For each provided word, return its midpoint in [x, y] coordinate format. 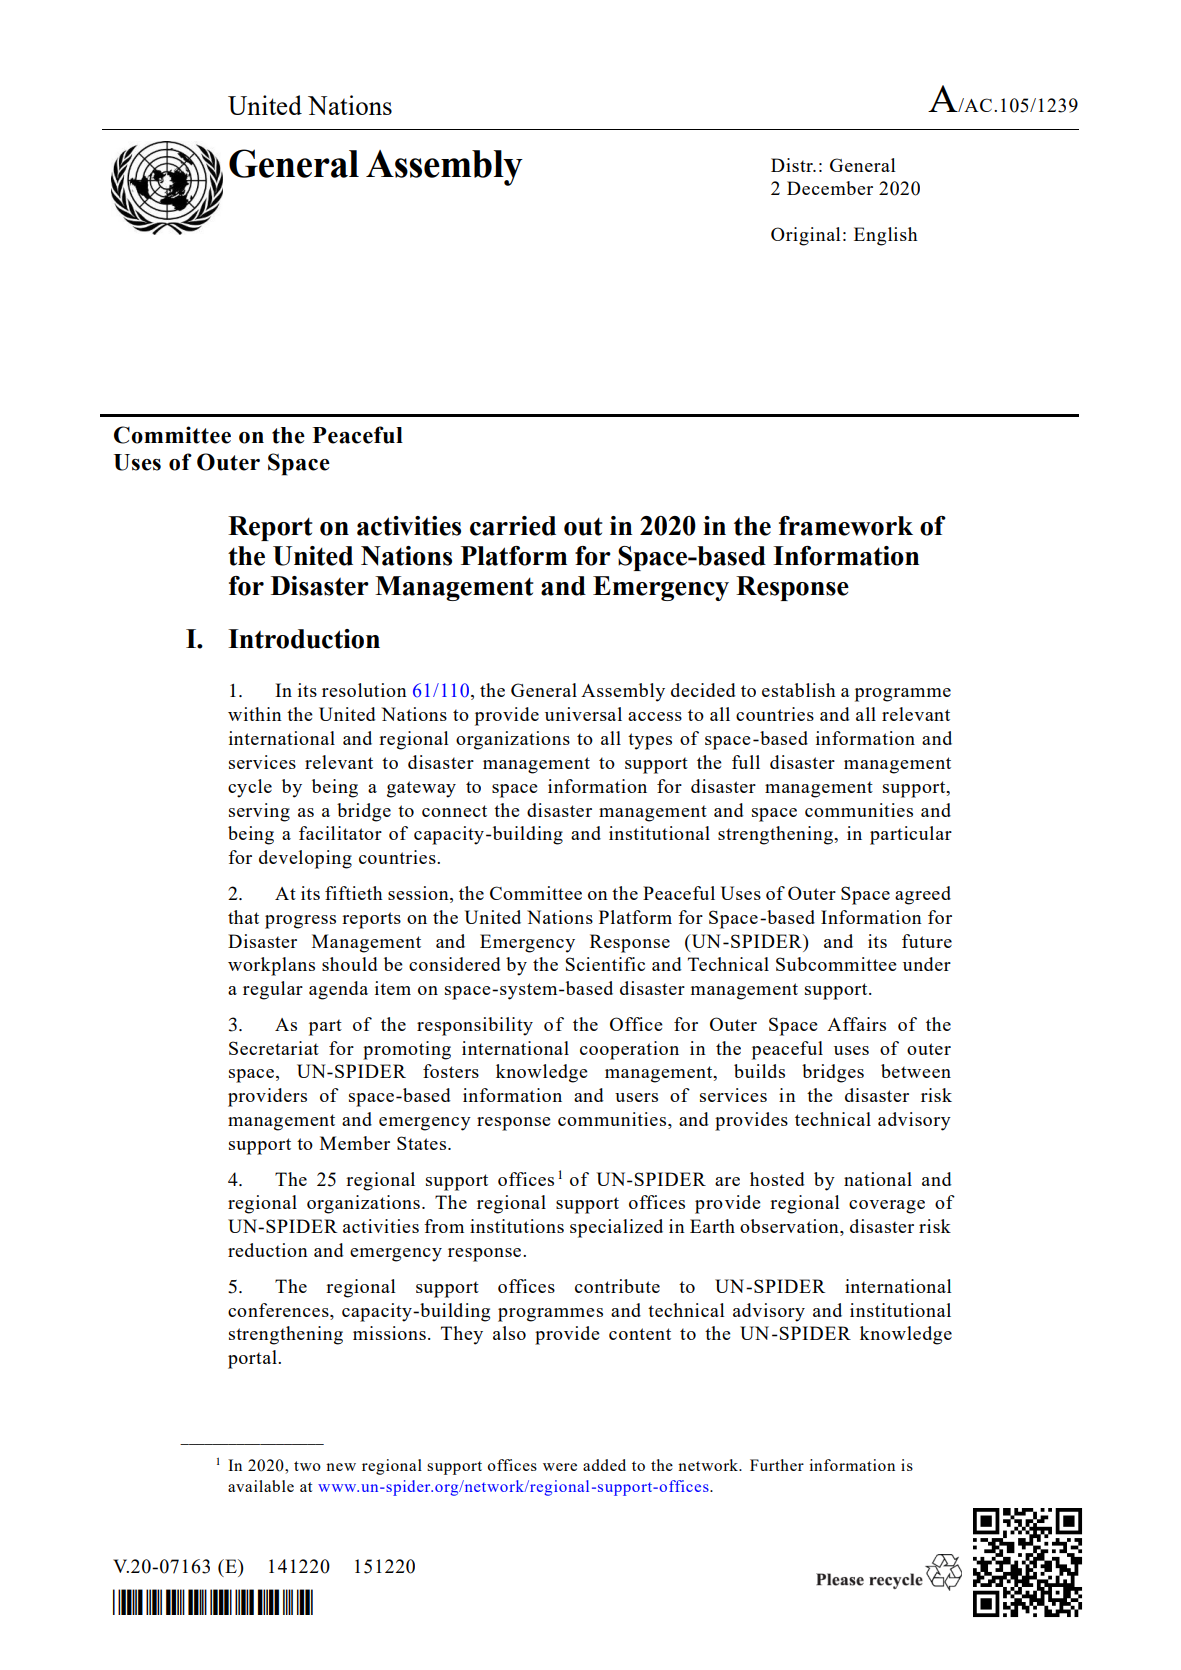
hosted [777, 1179]
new [341, 1467]
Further [777, 1465]
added [604, 1465]
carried [513, 526]
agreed [923, 895]
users [636, 1097]
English [886, 236]
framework [846, 526]
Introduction [304, 639]
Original [806, 236]
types [650, 741]
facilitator [340, 833]
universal [583, 714]
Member [355, 1143]
